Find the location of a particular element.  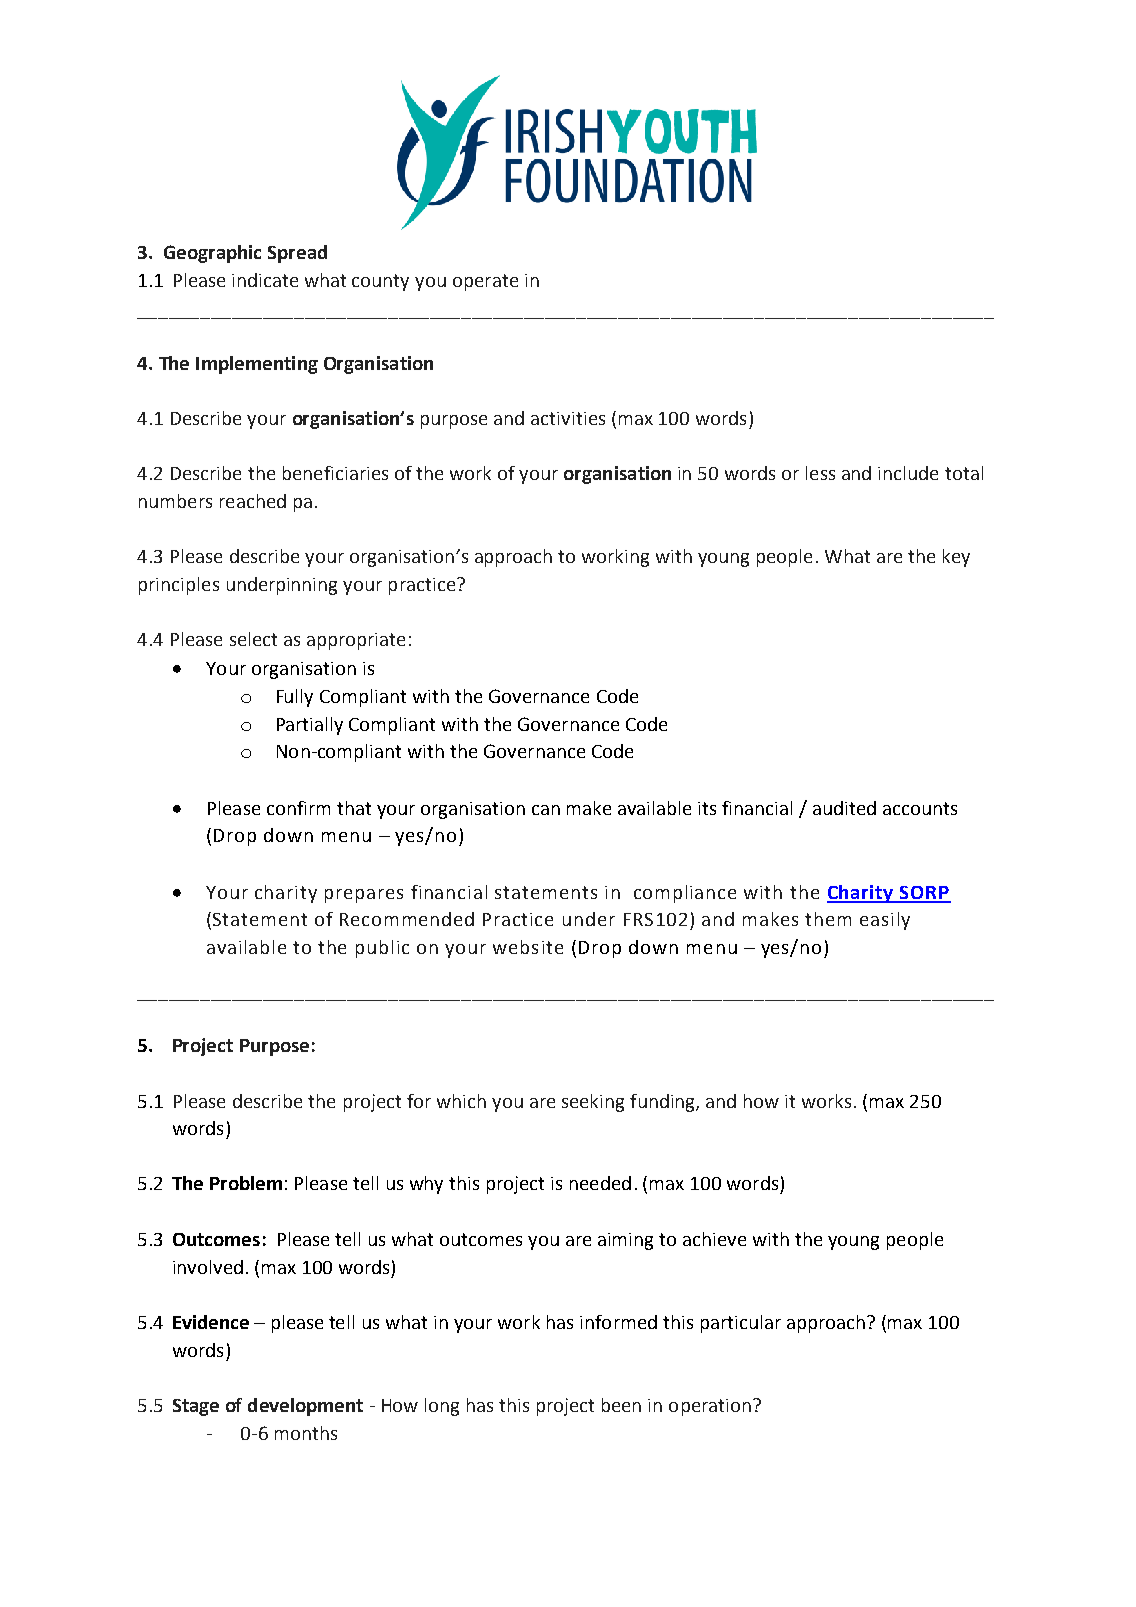

been is located at coordinates (621, 1405).
